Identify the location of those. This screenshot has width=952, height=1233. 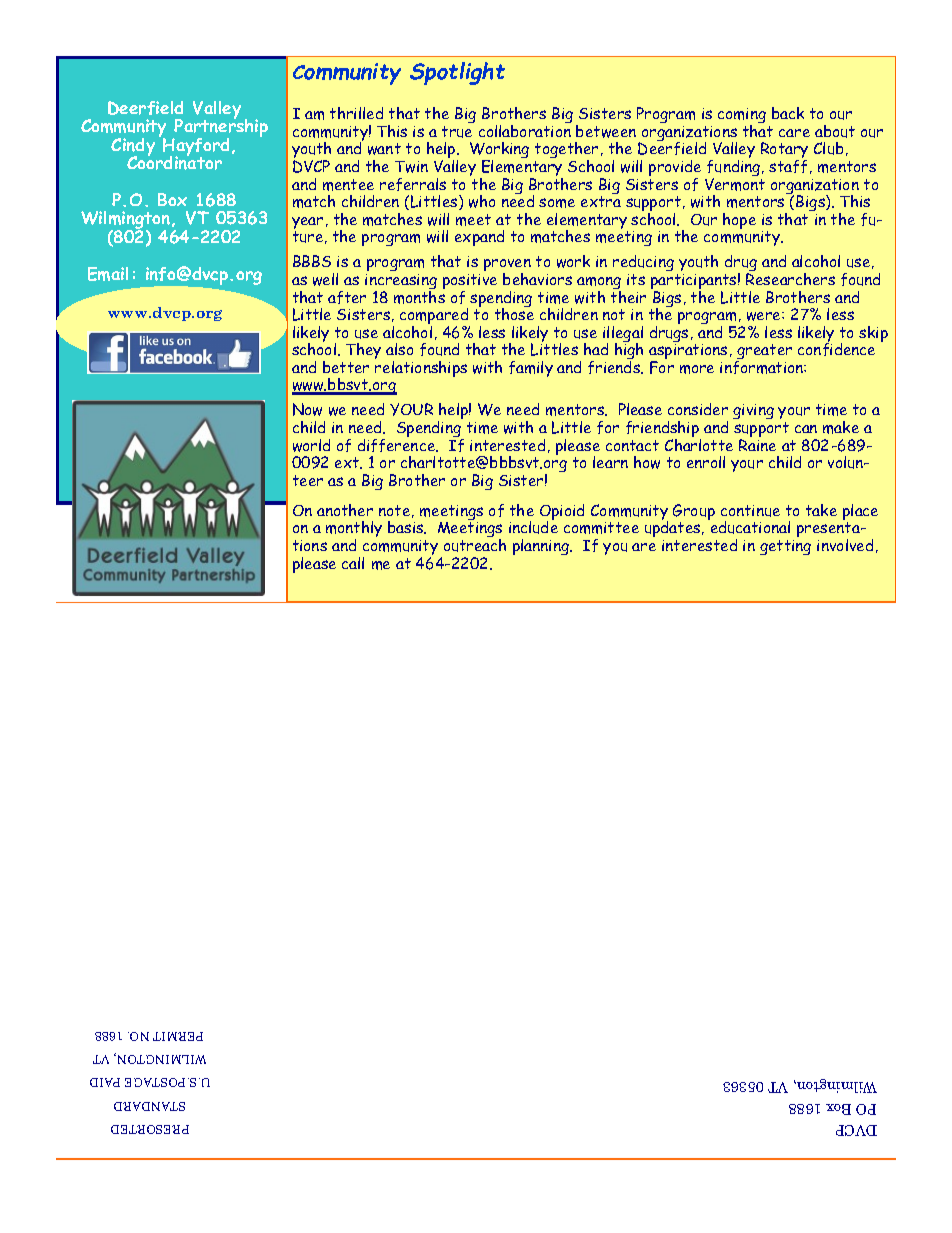
(514, 313).
